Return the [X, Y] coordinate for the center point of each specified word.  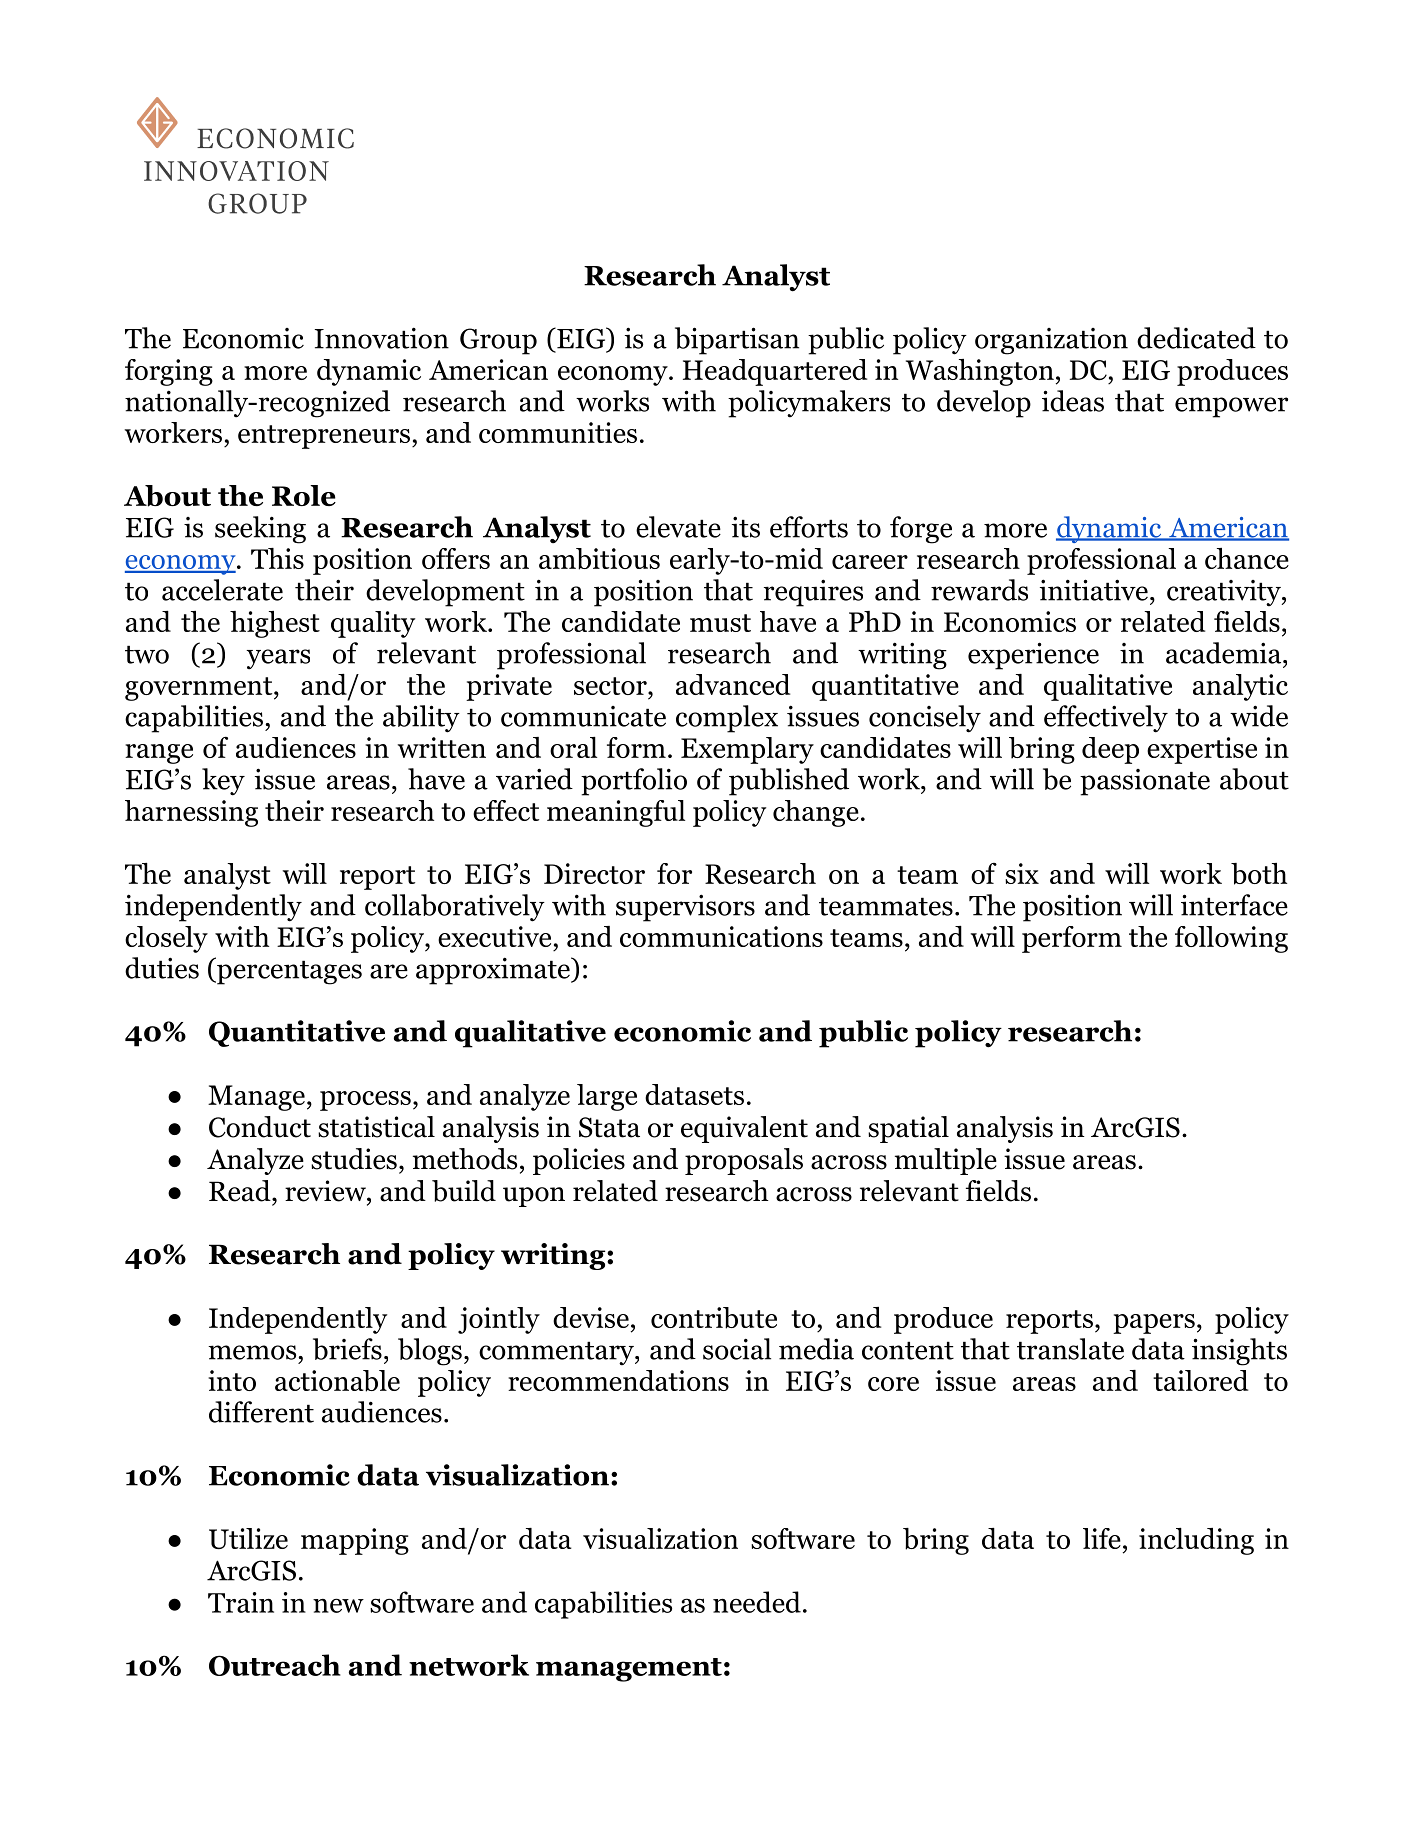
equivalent [744, 1129]
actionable [337, 1381]
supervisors [685, 908]
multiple [946, 1161]
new [338, 1605]
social [737, 1349]
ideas [1073, 401]
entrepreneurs [324, 437]
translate [1070, 1349]
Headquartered [775, 372]
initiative [1094, 590]
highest [275, 624]
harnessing [191, 813]
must [720, 623]
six [1022, 873]
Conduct [260, 1127]
